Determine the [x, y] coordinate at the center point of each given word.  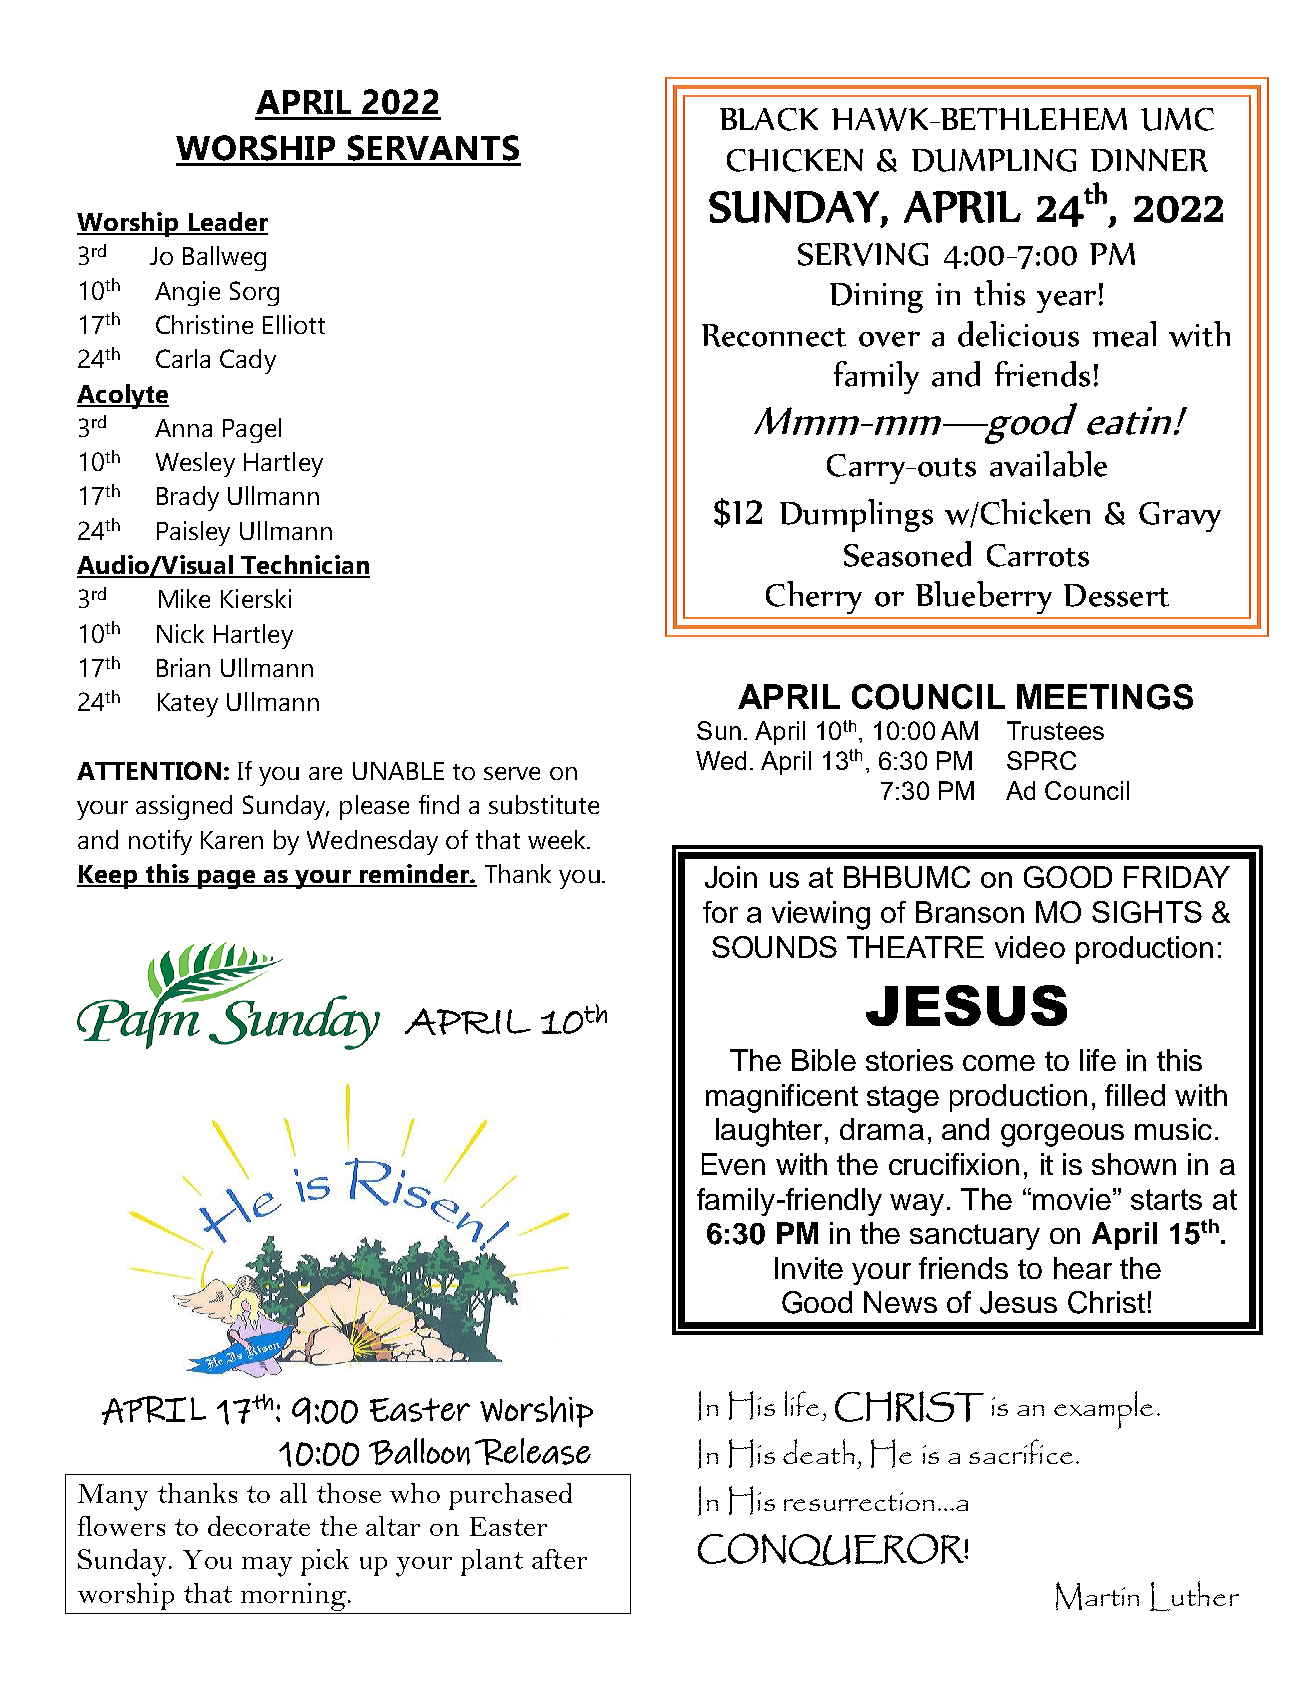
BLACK [769, 119]
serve [512, 773]
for [720, 912]
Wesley [195, 464]
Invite [809, 1268]
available [1048, 464]
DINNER [1149, 160]
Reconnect [774, 335]
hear [1083, 1268]
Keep [108, 877]
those [349, 1493]
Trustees [1055, 730]
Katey [188, 705]
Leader [227, 223]
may [267, 1567]
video [1030, 947]
